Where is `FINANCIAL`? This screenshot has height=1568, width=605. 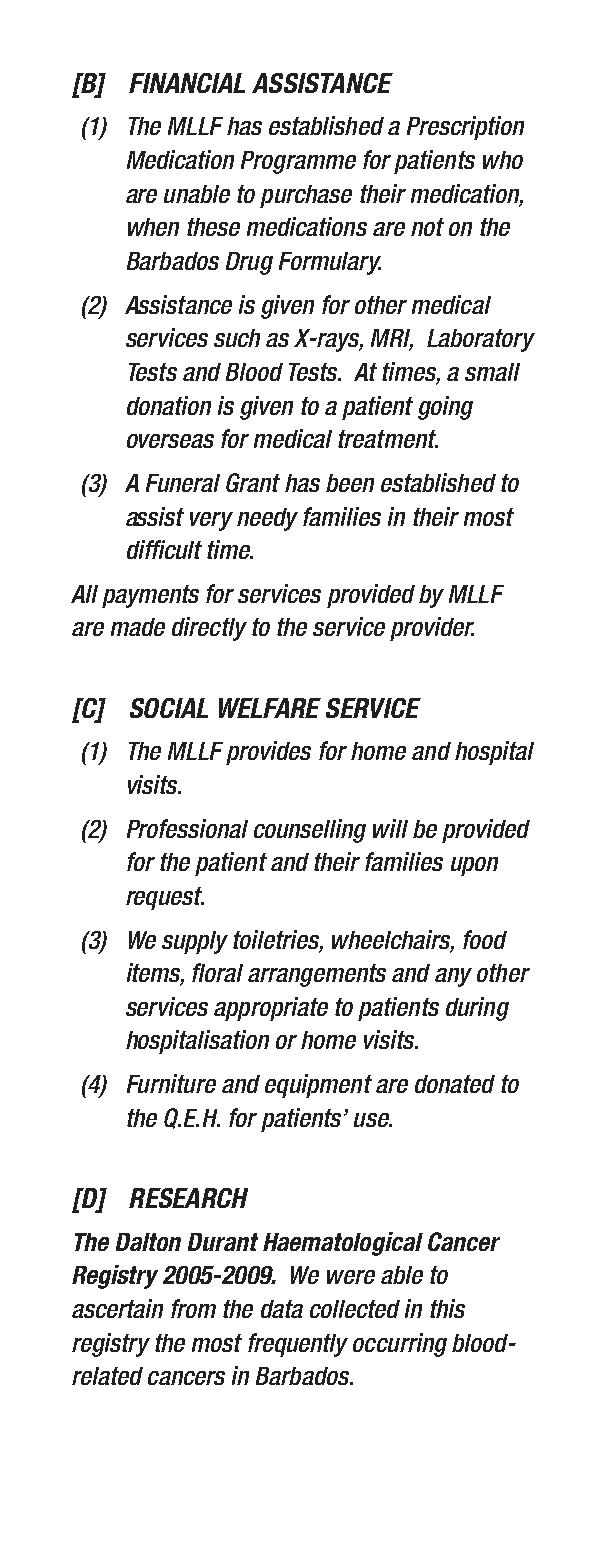 FINANCIAL is located at coordinates (187, 83).
